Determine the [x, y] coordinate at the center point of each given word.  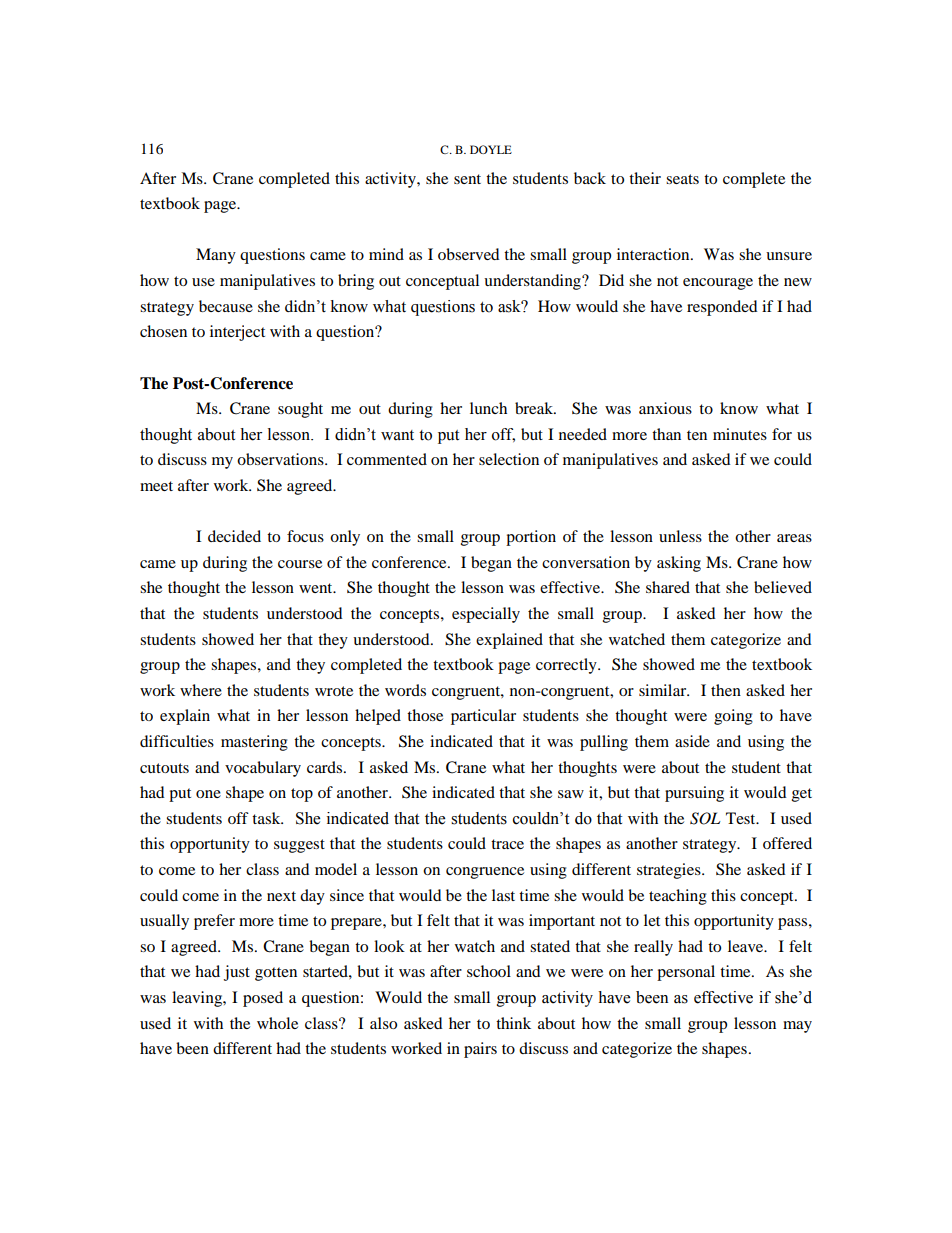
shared [668, 587]
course [300, 564]
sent [467, 179]
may [797, 1027]
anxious [665, 408]
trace [507, 844]
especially [486, 615]
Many [216, 256]
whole [277, 1023]
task [267, 818]
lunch [488, 408]
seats [682, 179]
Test [742, 818]
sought [300, 410]
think [513, 1023]
